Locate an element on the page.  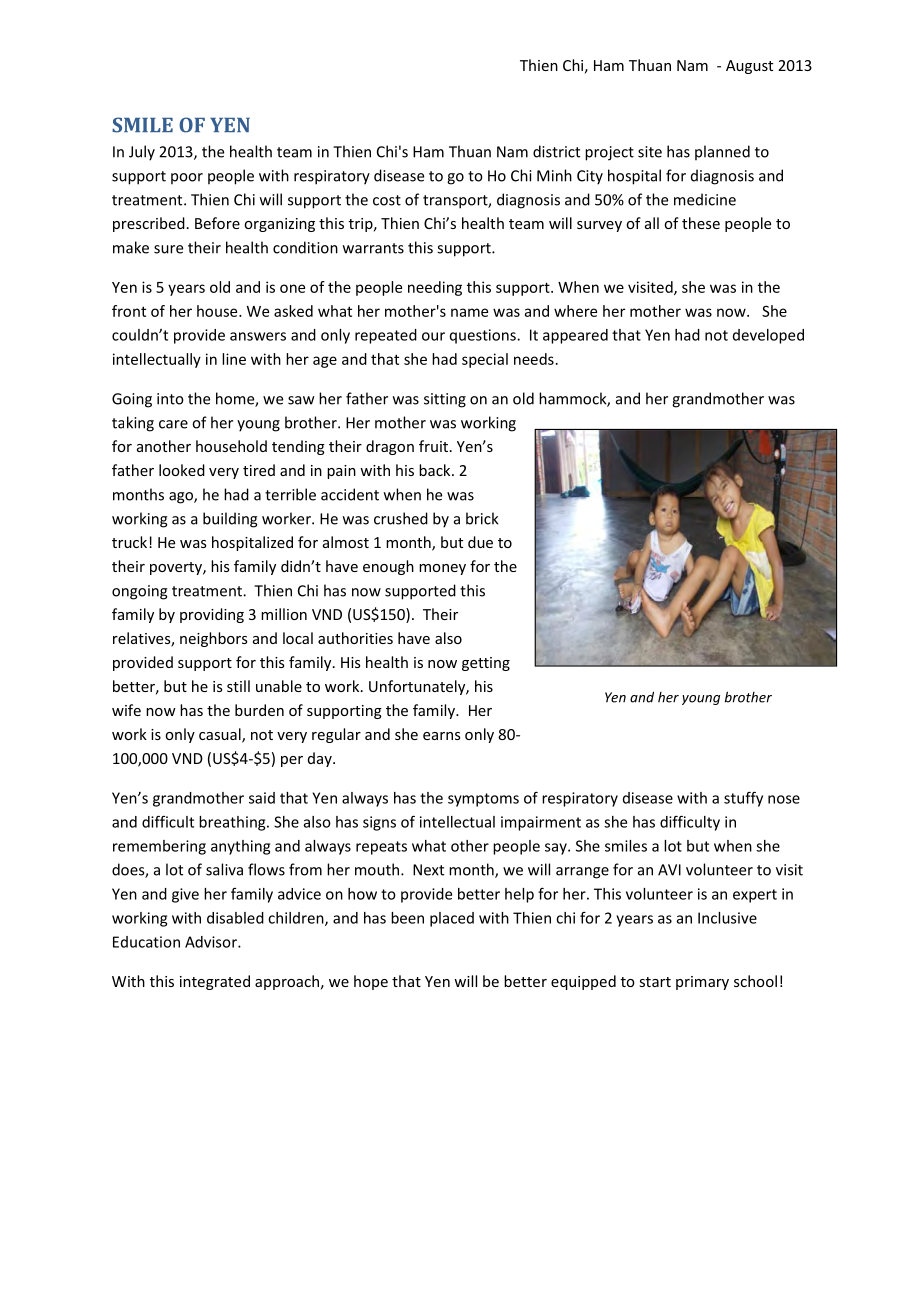
primary is located at coordinates (702, 983).
